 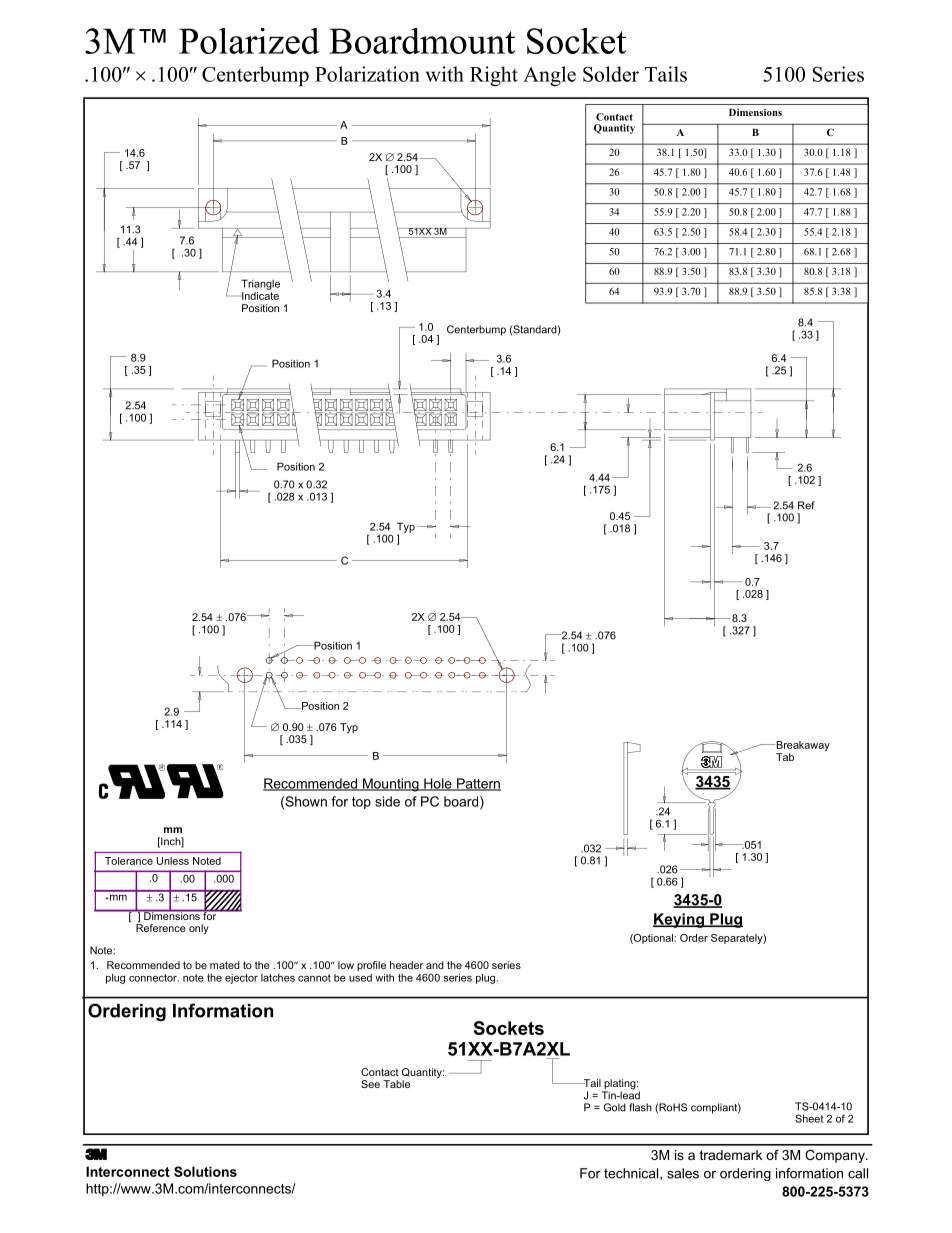 I want to click on Right, so click(x=494, y=76).
